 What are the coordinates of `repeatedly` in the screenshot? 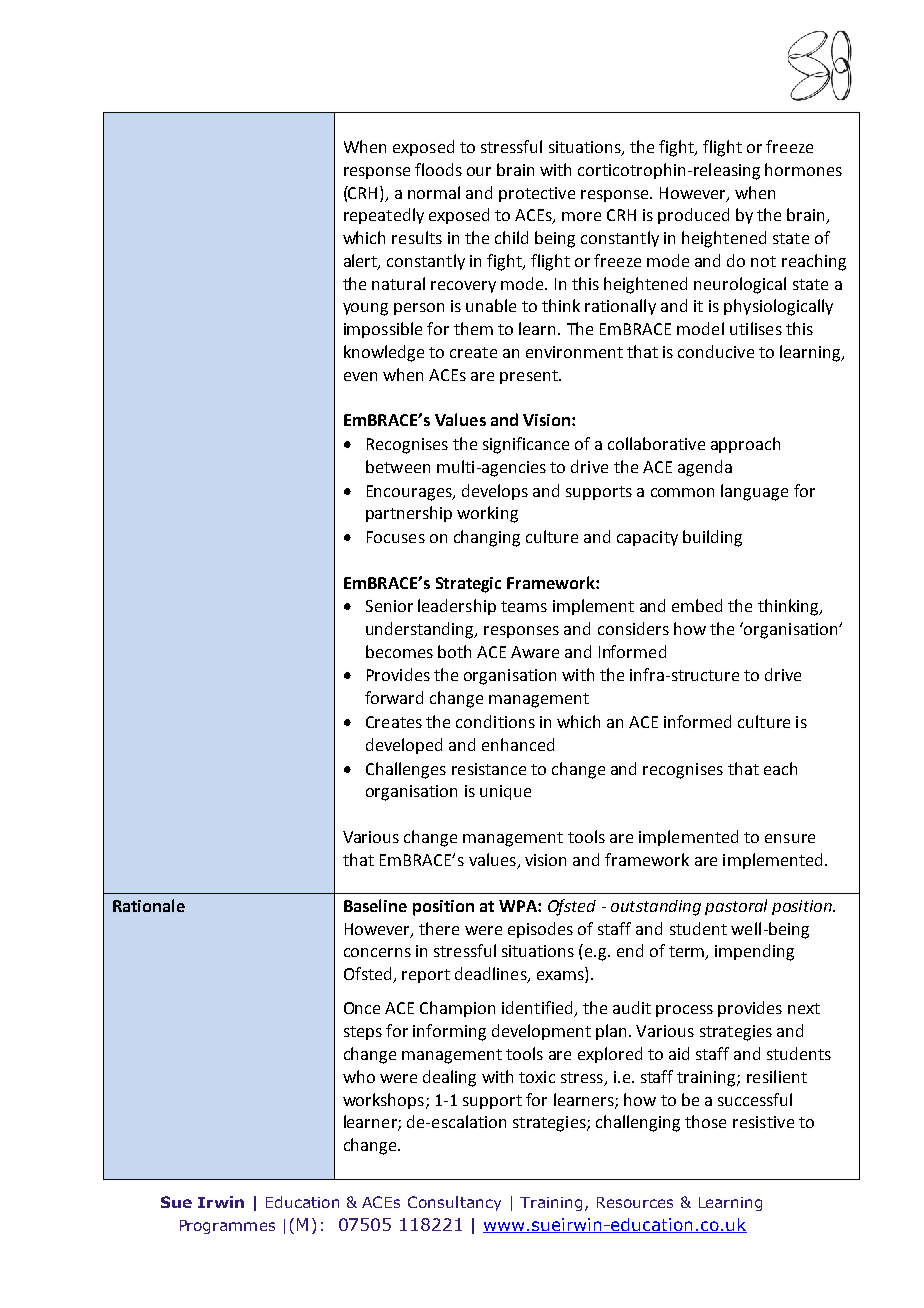 It's located at (384, 216).
